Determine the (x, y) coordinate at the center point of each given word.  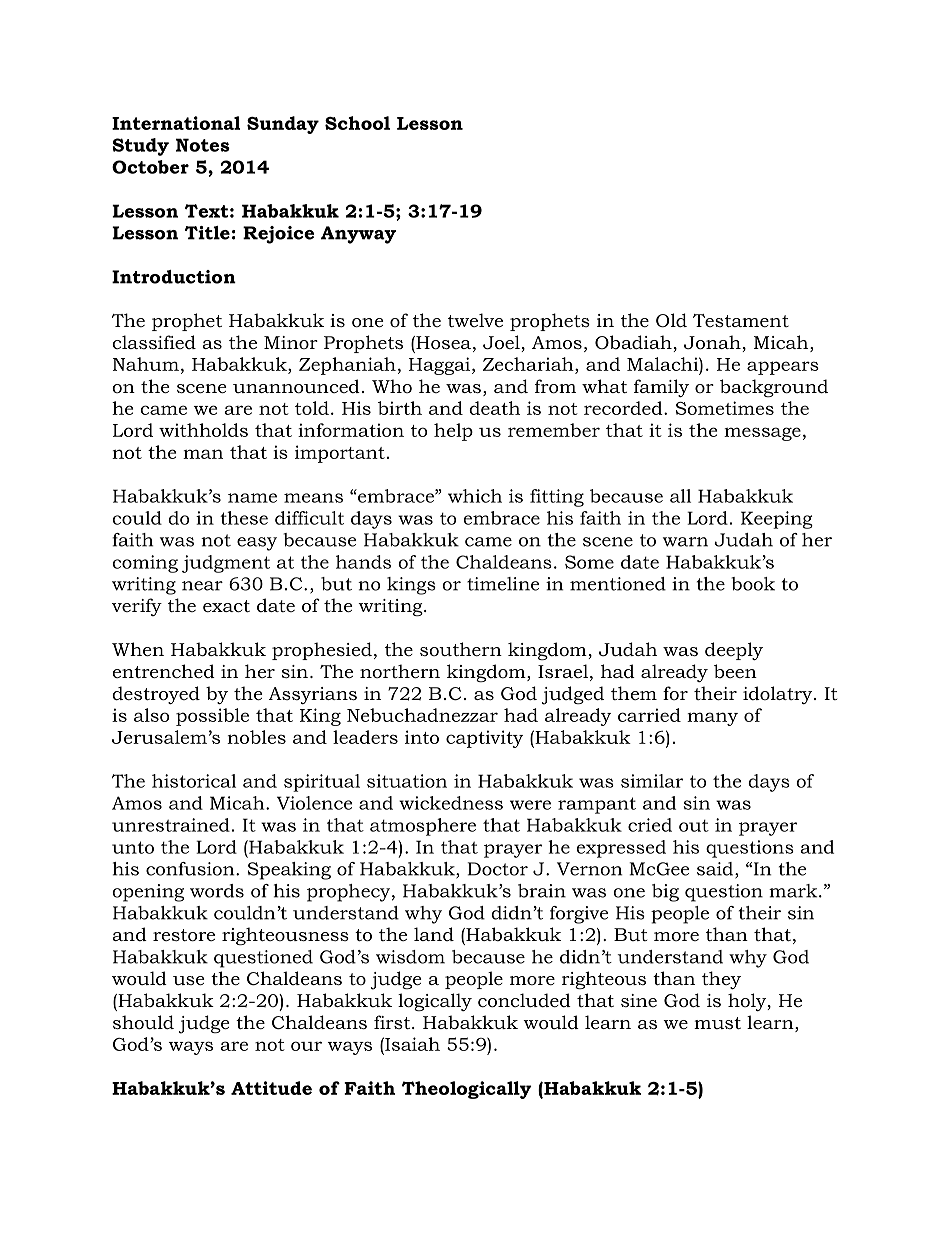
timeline (503, 584)
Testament (741, 320)
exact (226, 606)
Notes (203, 145)
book (753, 584)
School (357, 123)
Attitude (271, 1088)
